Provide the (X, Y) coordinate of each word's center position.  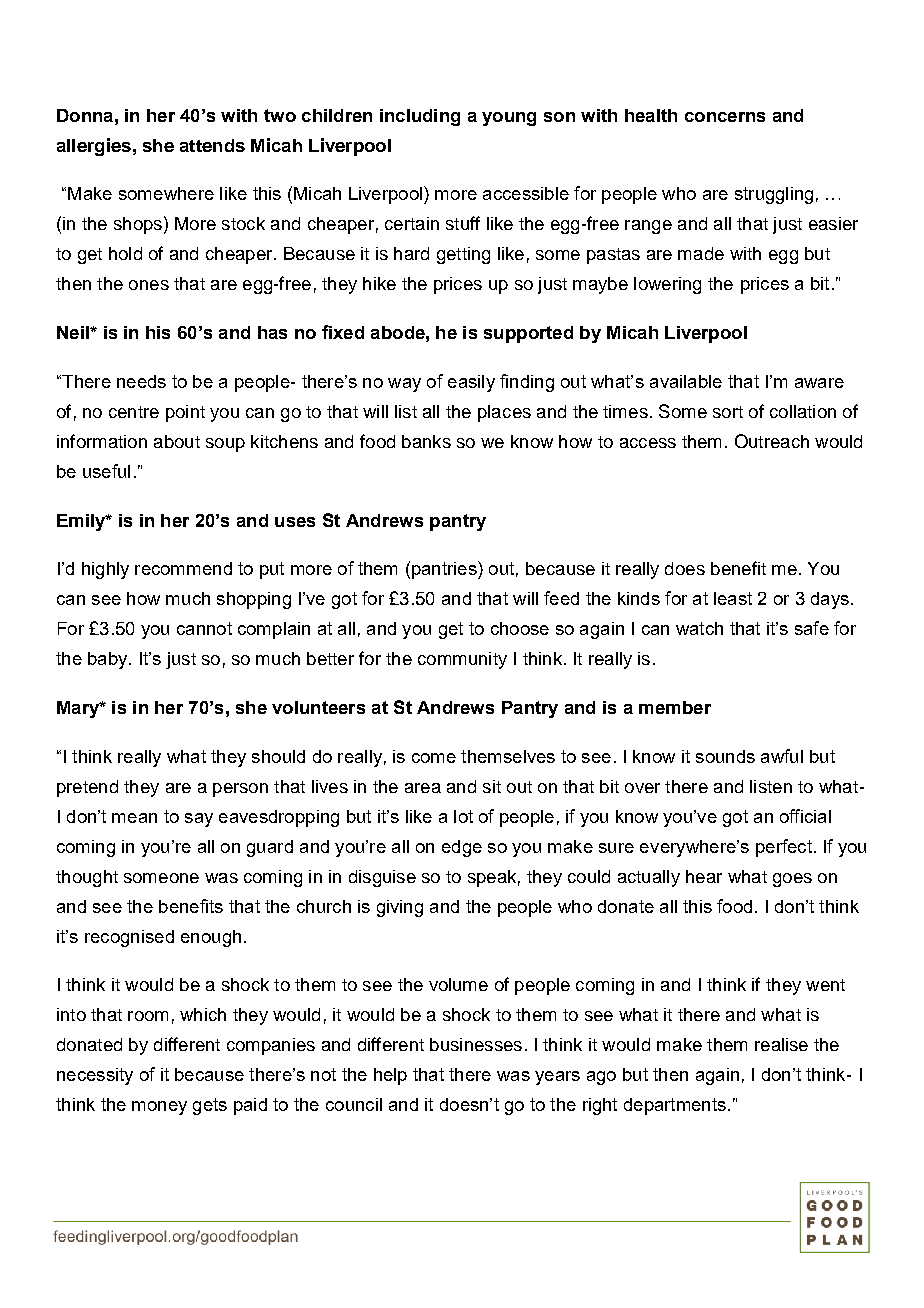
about (177, 441)
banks (426, 441)
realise (781, 1044)
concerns (725, 117)
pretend (87, 788)
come (434, 758)
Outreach (772, 441)
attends (212, 145)
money (159, 1108)
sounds (725, 756)
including (420, 117)
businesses (476, 1044)
